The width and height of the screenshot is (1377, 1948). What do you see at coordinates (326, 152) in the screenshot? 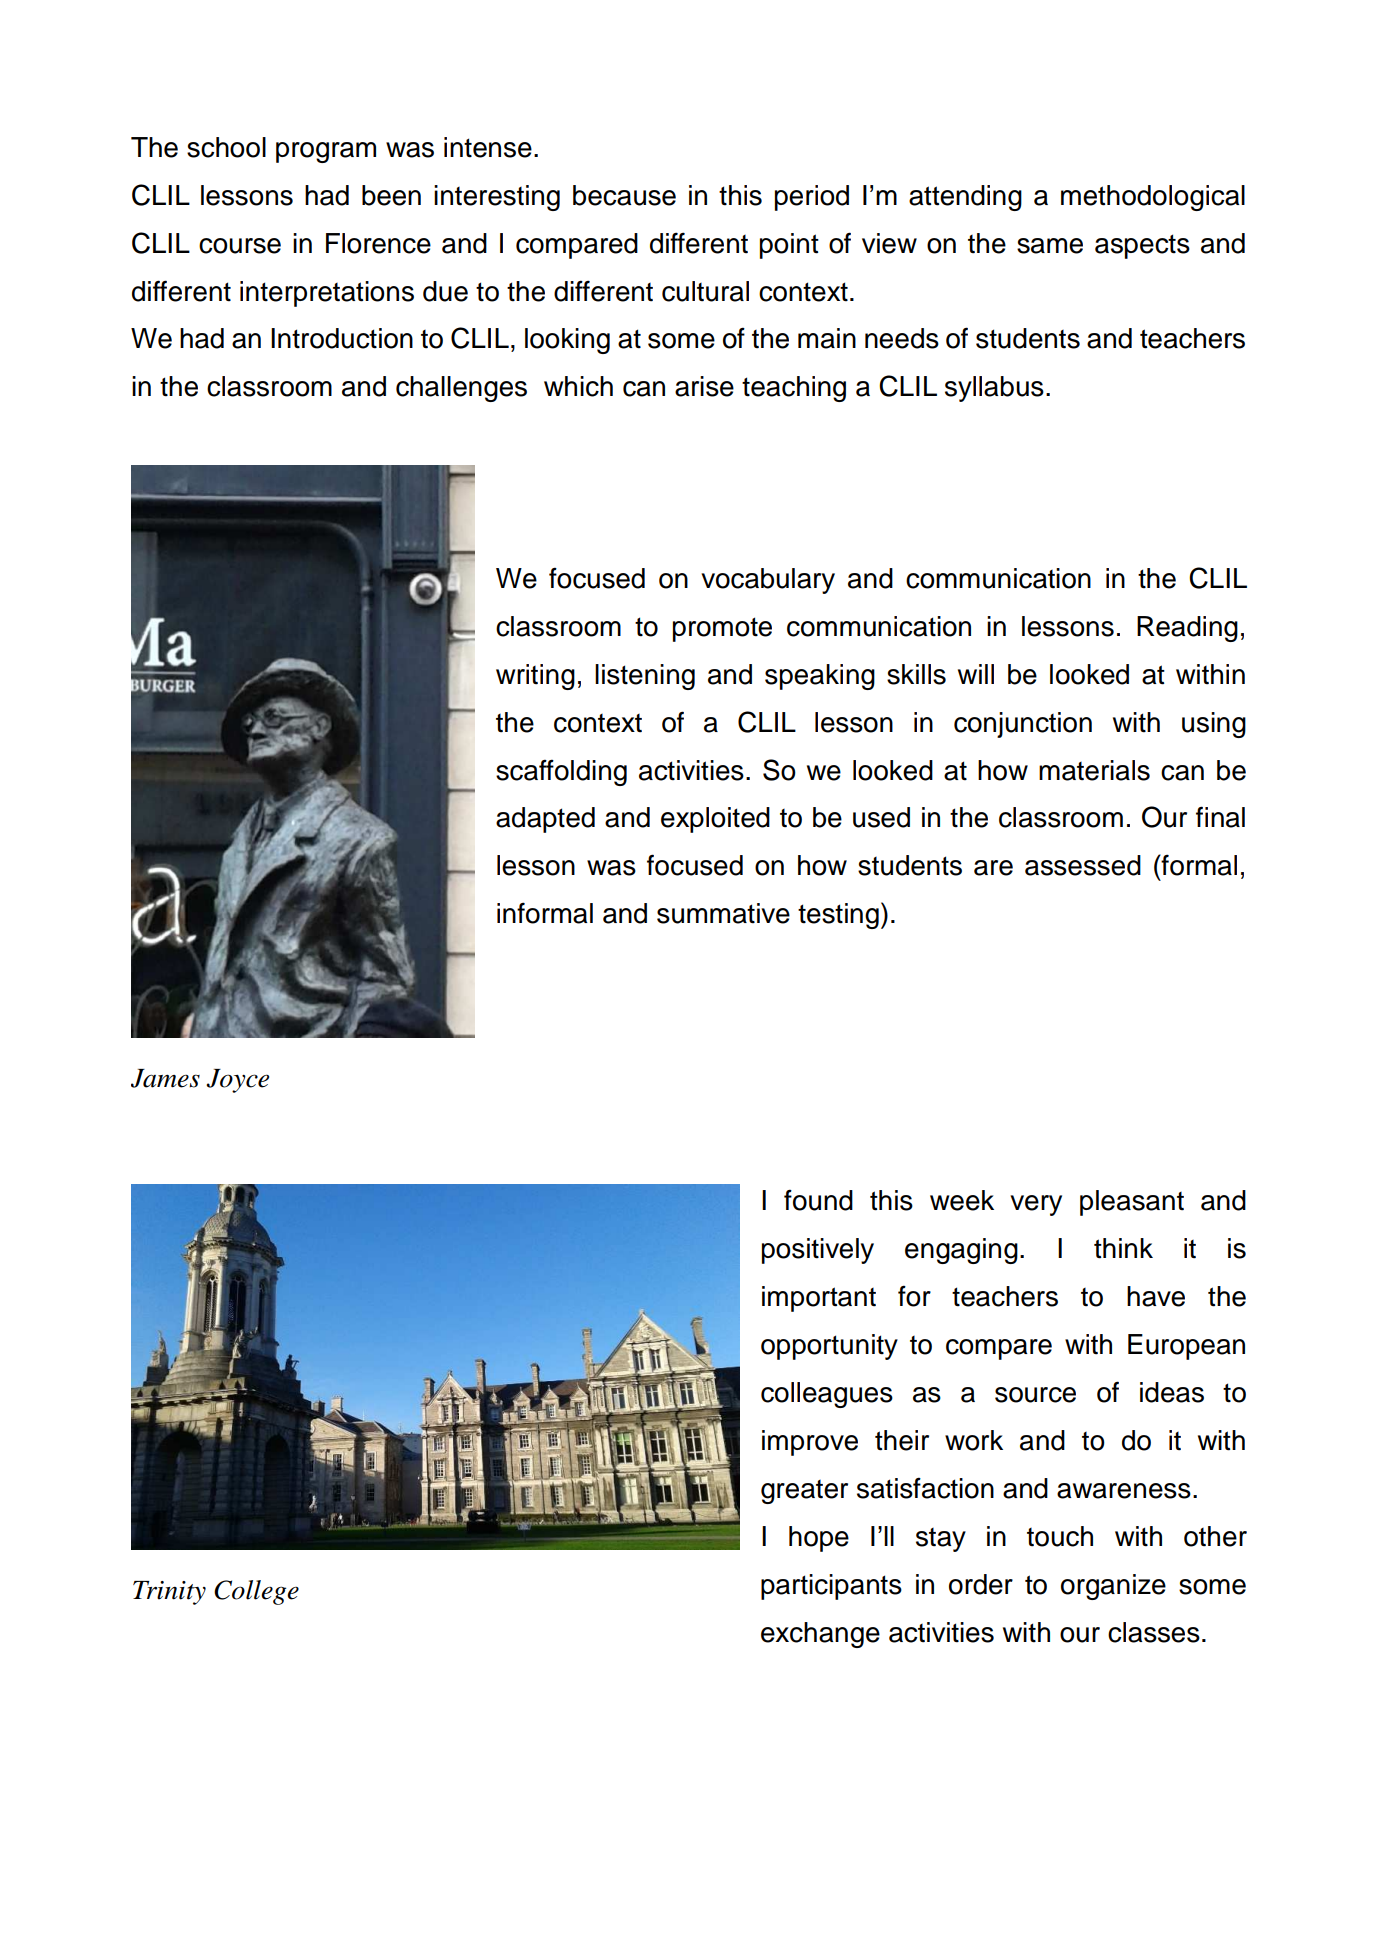
I see `program` at bounding box center [326, 152].
